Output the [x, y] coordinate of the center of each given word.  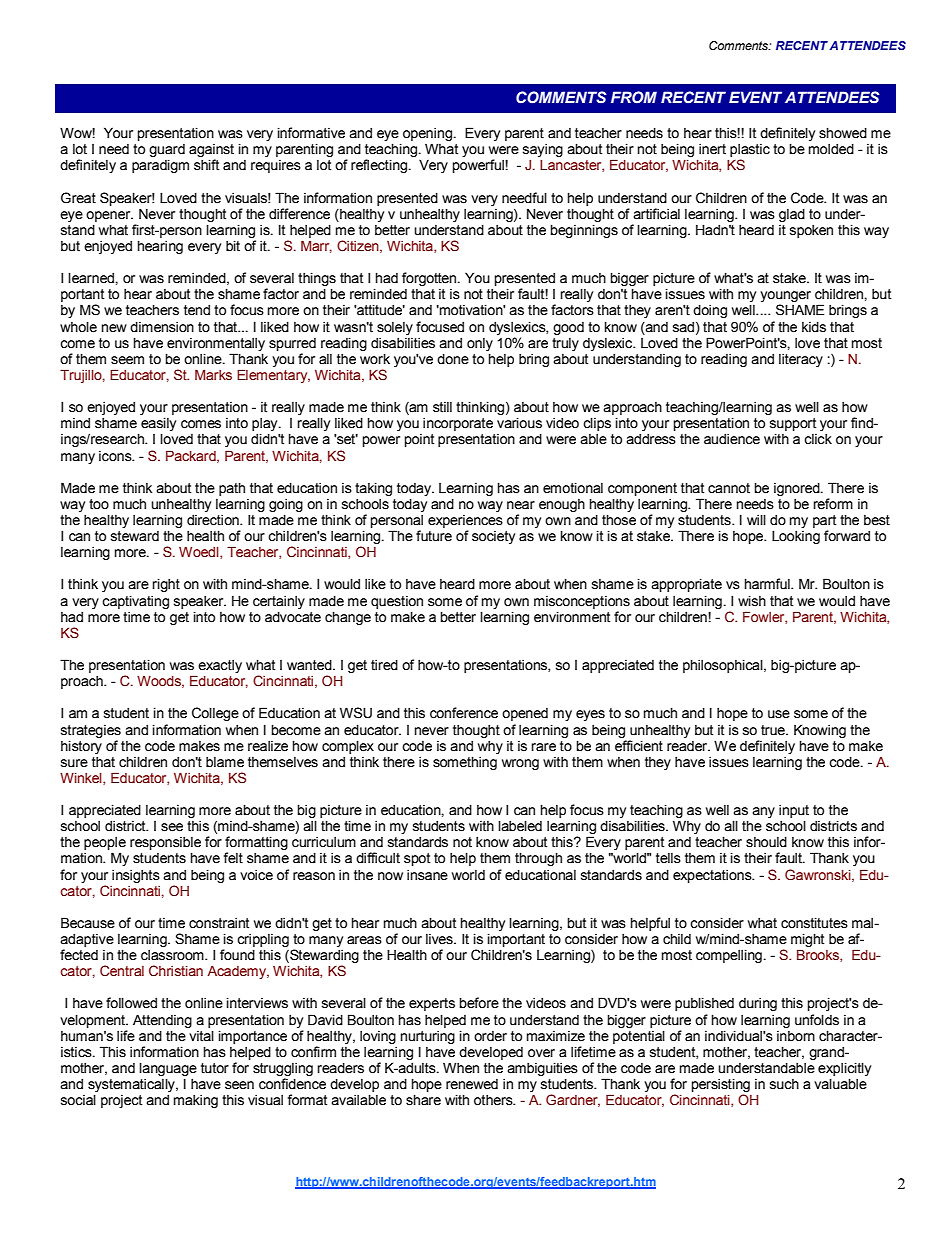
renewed [472, 1084]
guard [167, 152]
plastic [750, 152]
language [168, 1069]
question [397, 602]
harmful [768, 584]
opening [427, 136]
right [166, 585]
